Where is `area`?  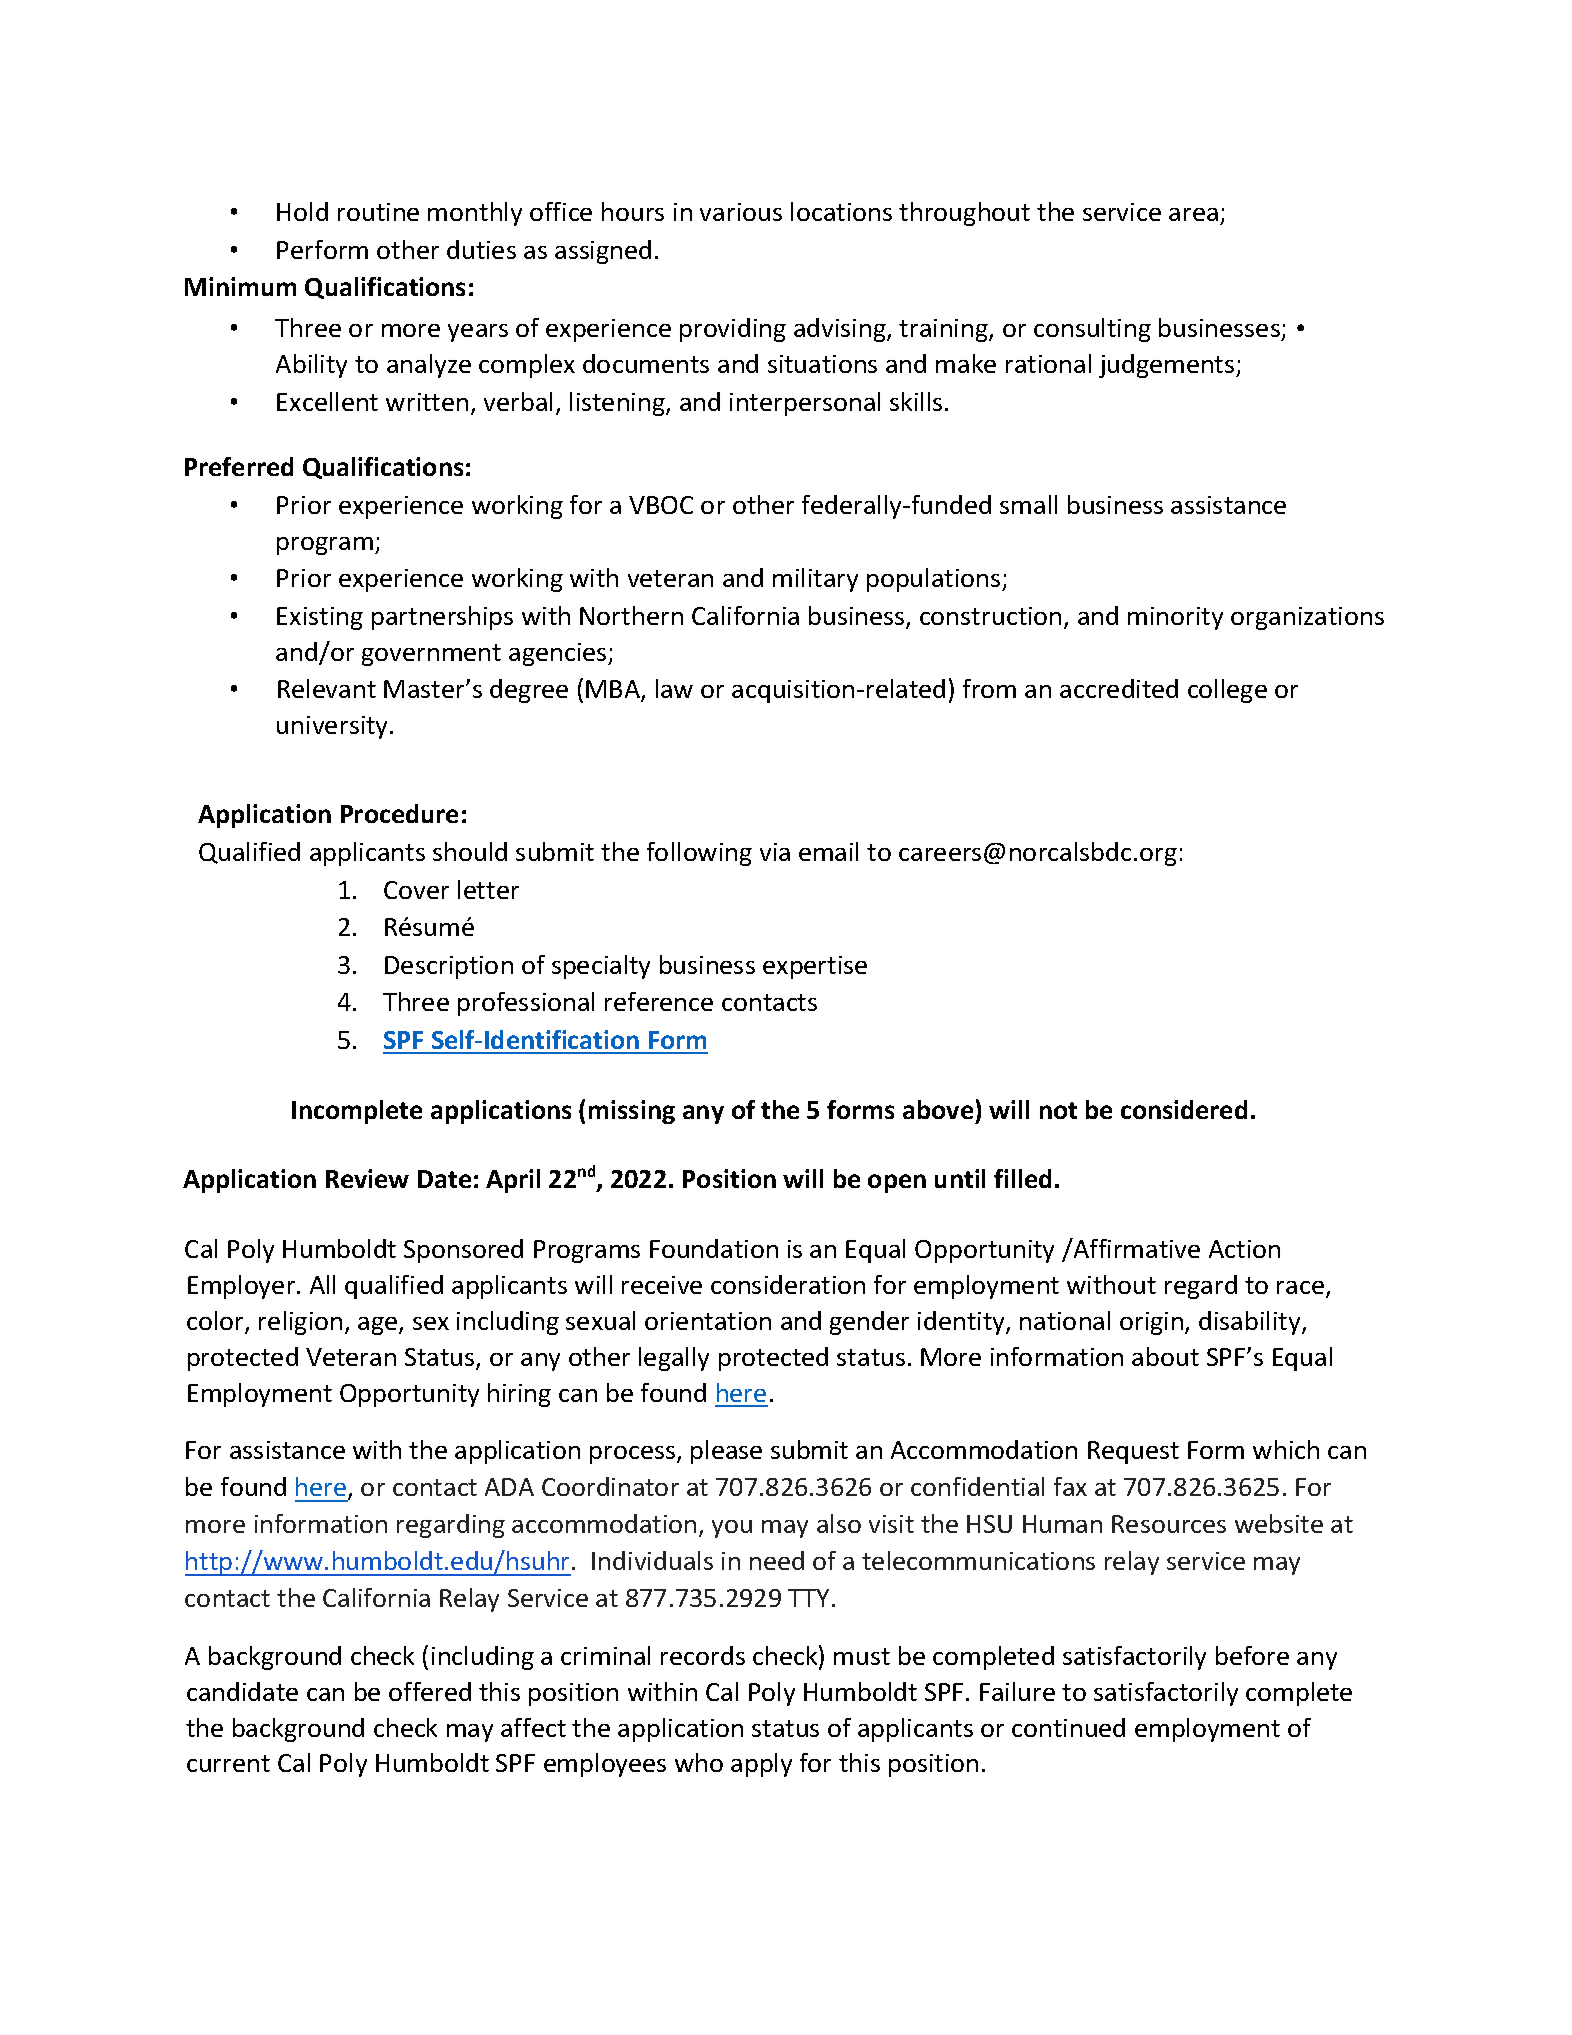 area is located at coordinates (1193, 214).
